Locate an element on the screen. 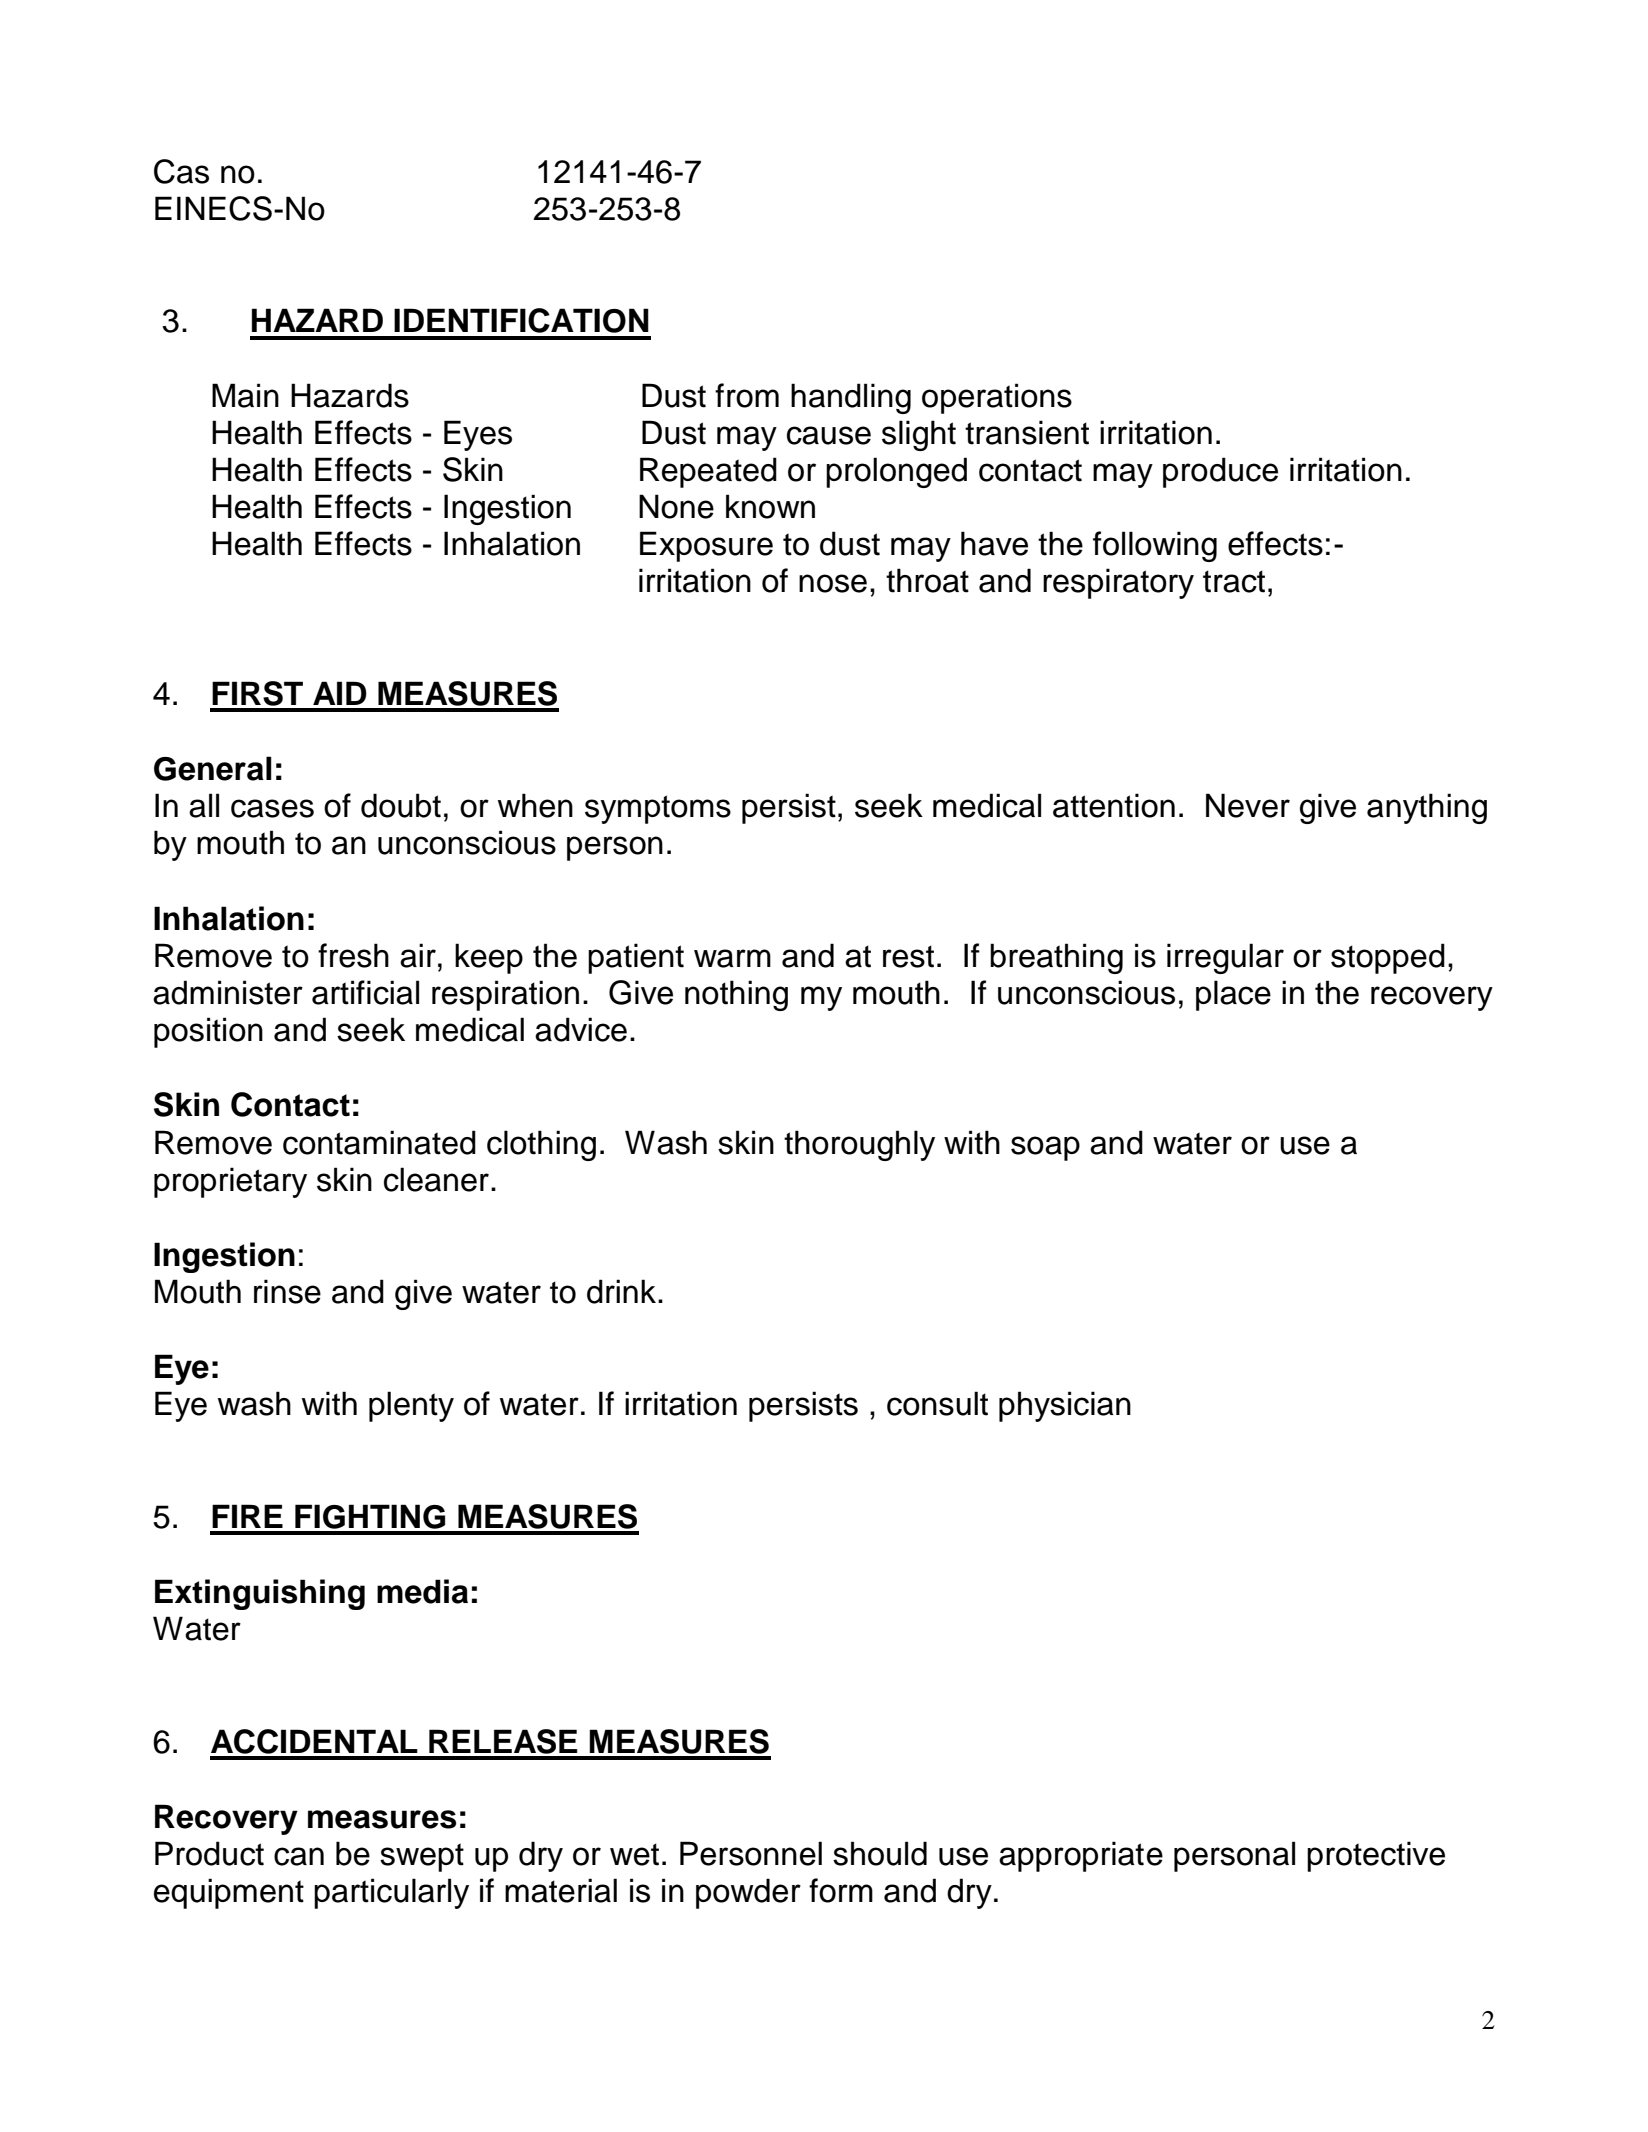 The width and height of the screenshot is (1648, 2132). thoroughly is located at coordinates (859, 1145).
